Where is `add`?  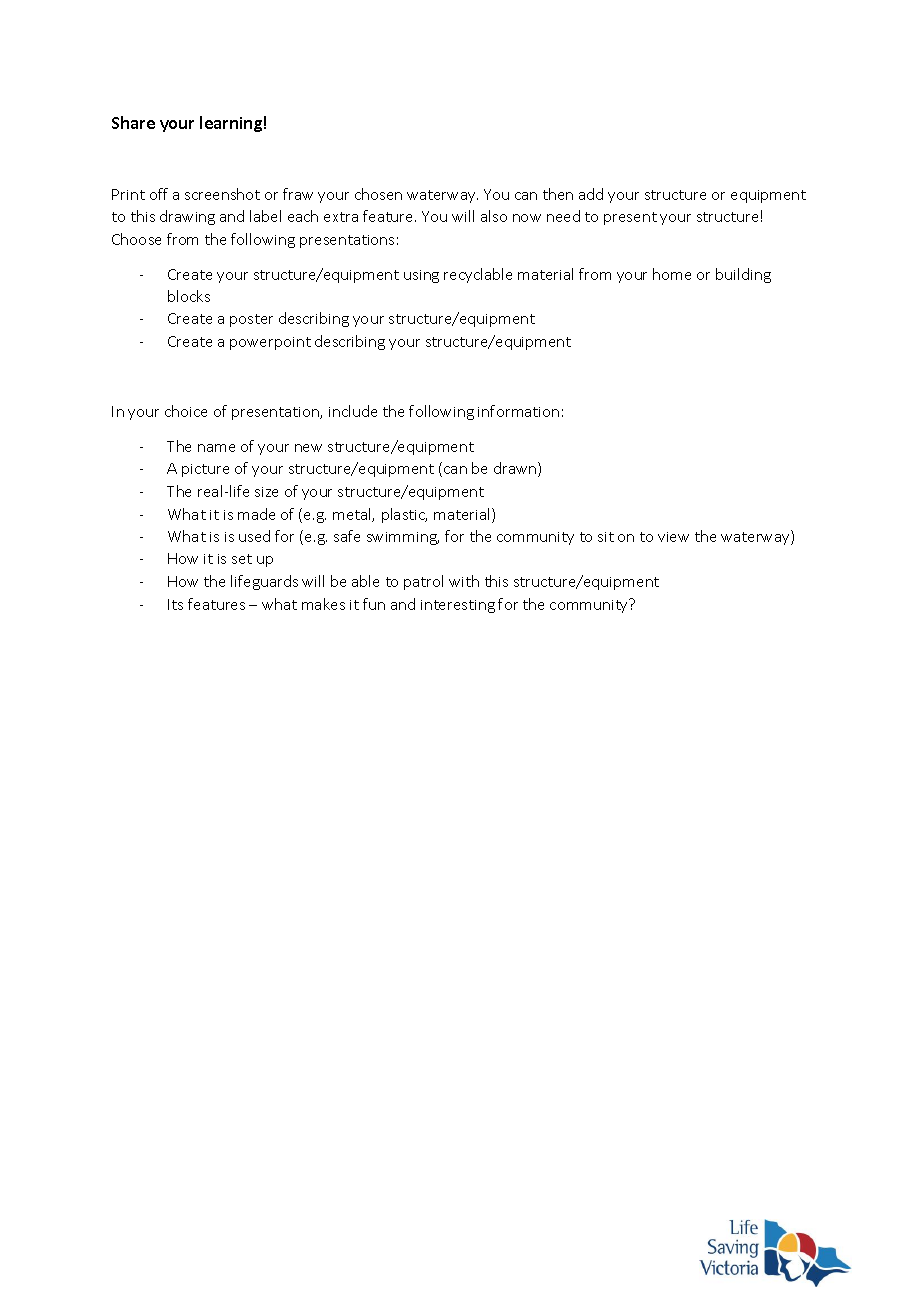 add is located at coordinates (591, 194).
